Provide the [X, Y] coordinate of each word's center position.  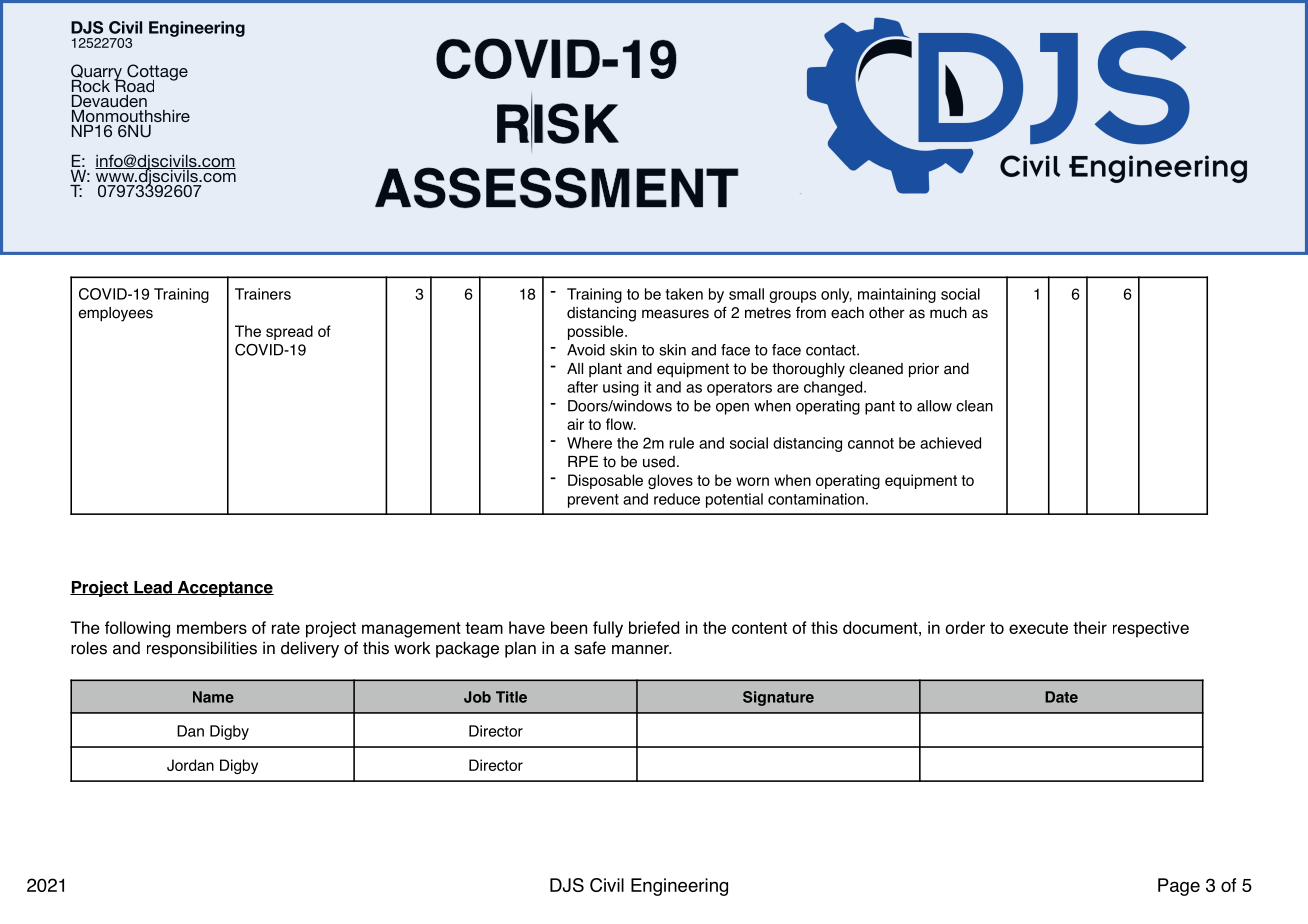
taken [684, 294]
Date [1061, 697]
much [948, 312]
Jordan [190, 765]
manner [641, 650]
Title [511, 697]
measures [675, 314]
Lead [153, 588]
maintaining [897, 295]
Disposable [605, 481]
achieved [950, 443]
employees [116, 314]
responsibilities [202, 649]
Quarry [97, 73]
